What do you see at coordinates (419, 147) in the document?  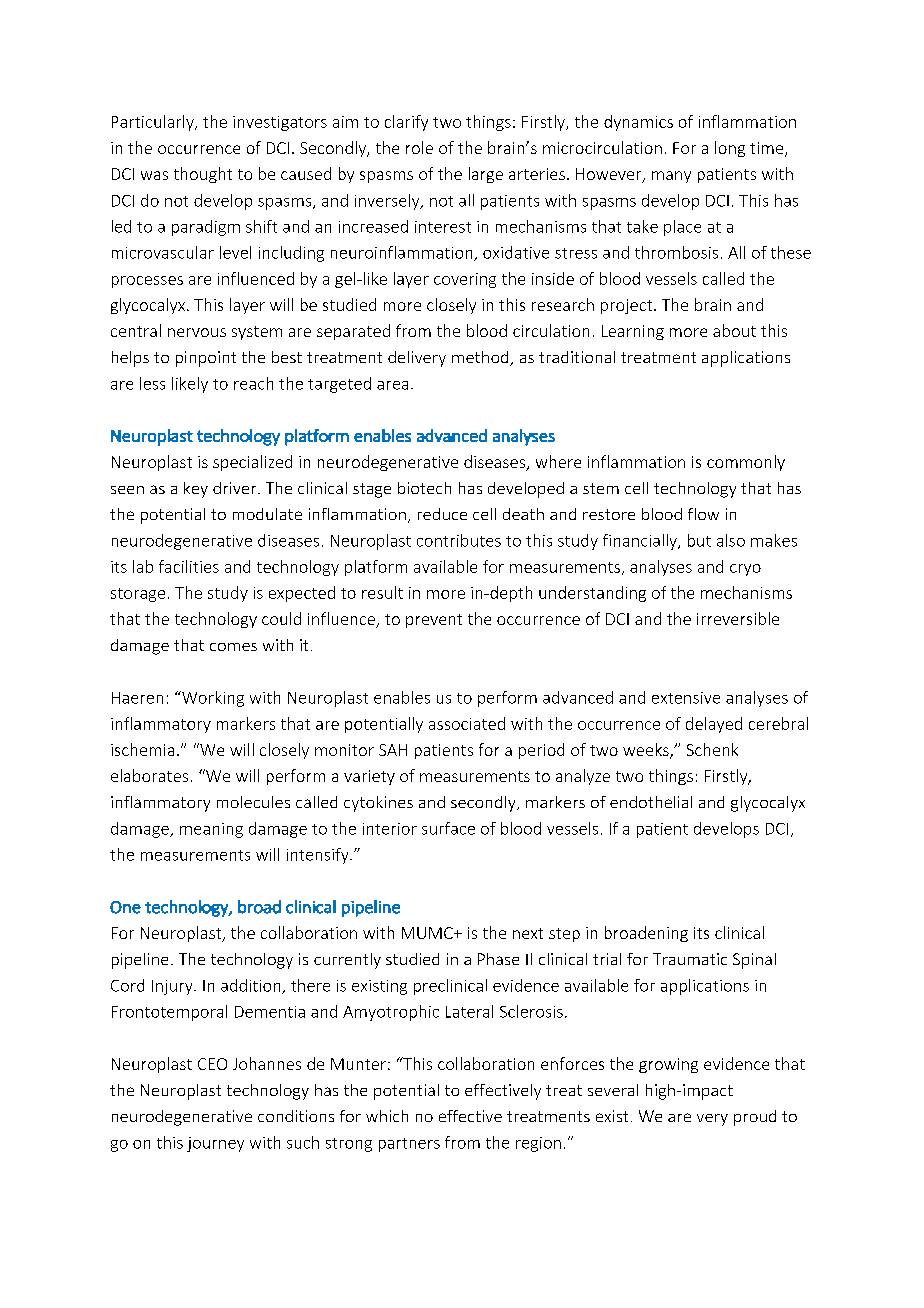 I see `role` at bounding box center [419, 147].
